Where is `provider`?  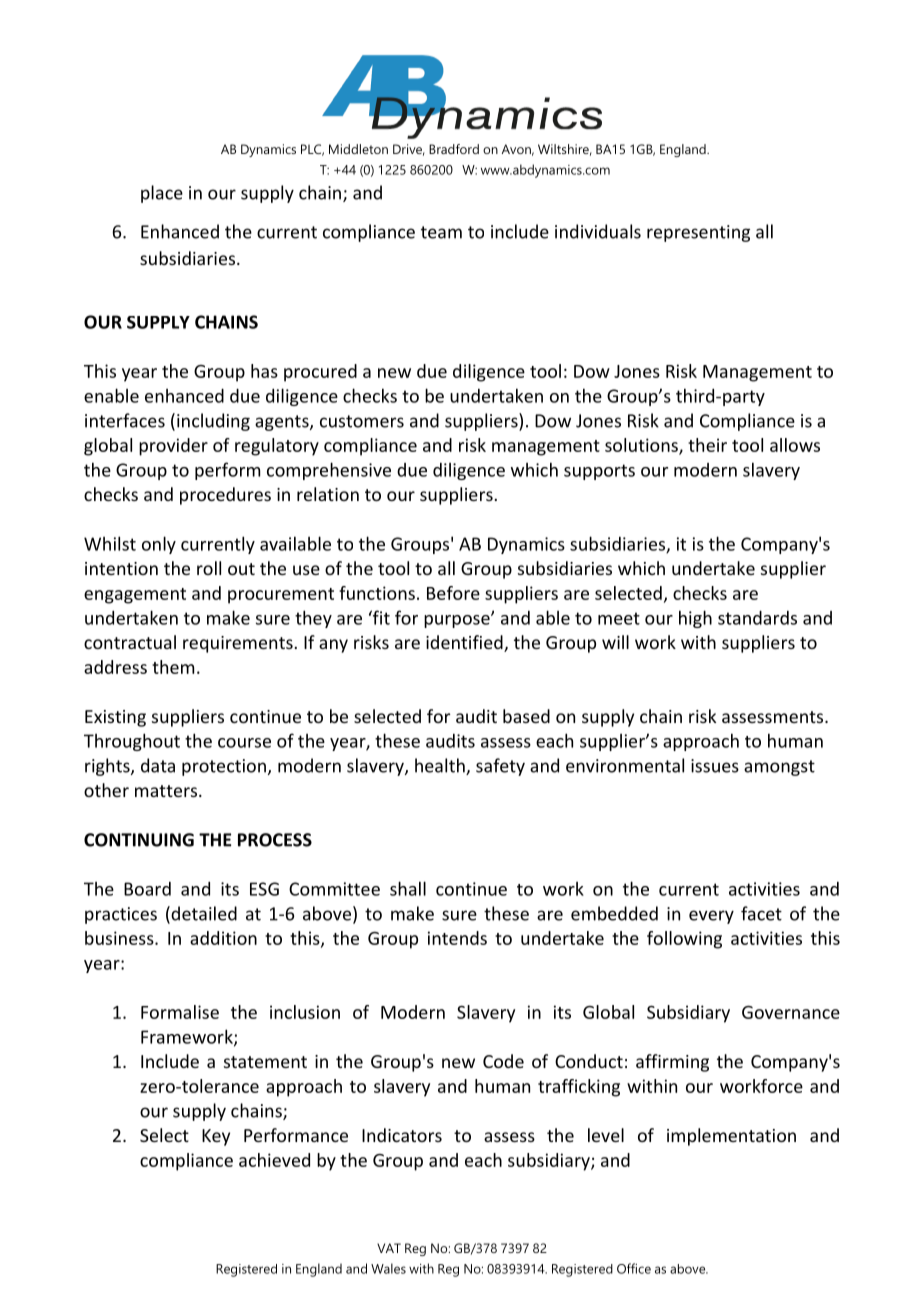 provider is located at coordinates (173, 447).
